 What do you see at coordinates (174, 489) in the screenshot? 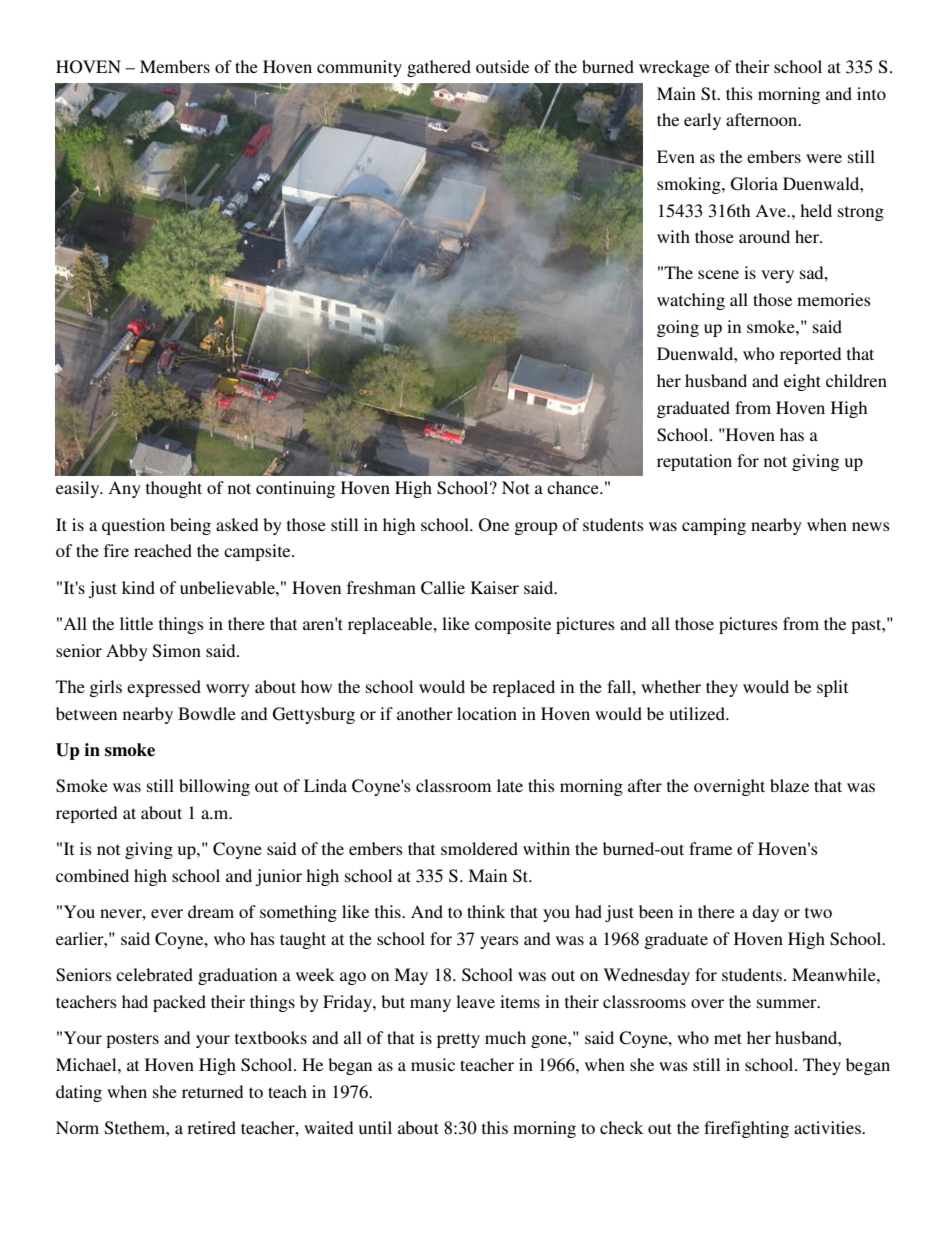
I see `thought` at bounding box center [174, 489].
